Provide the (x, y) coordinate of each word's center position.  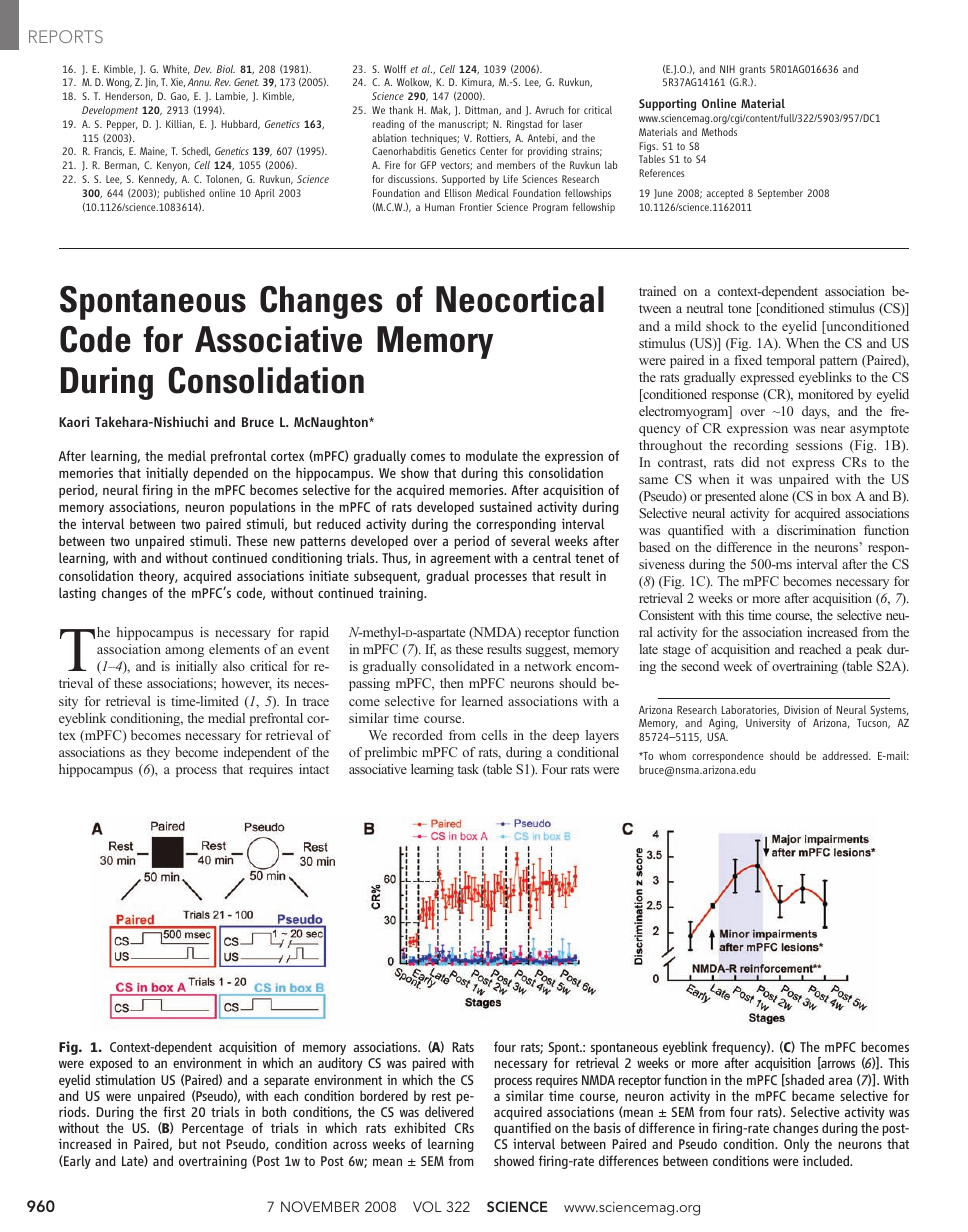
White (176, 70)
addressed (846, 755)
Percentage (212, 1129)
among (184, 652)
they (158, 753)
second (700, 666)
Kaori (74, 421)
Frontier (476, 207)
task (468, 769)
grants (753, 70)
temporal (790, 361)
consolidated (457, 666)
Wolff (395, 69)
